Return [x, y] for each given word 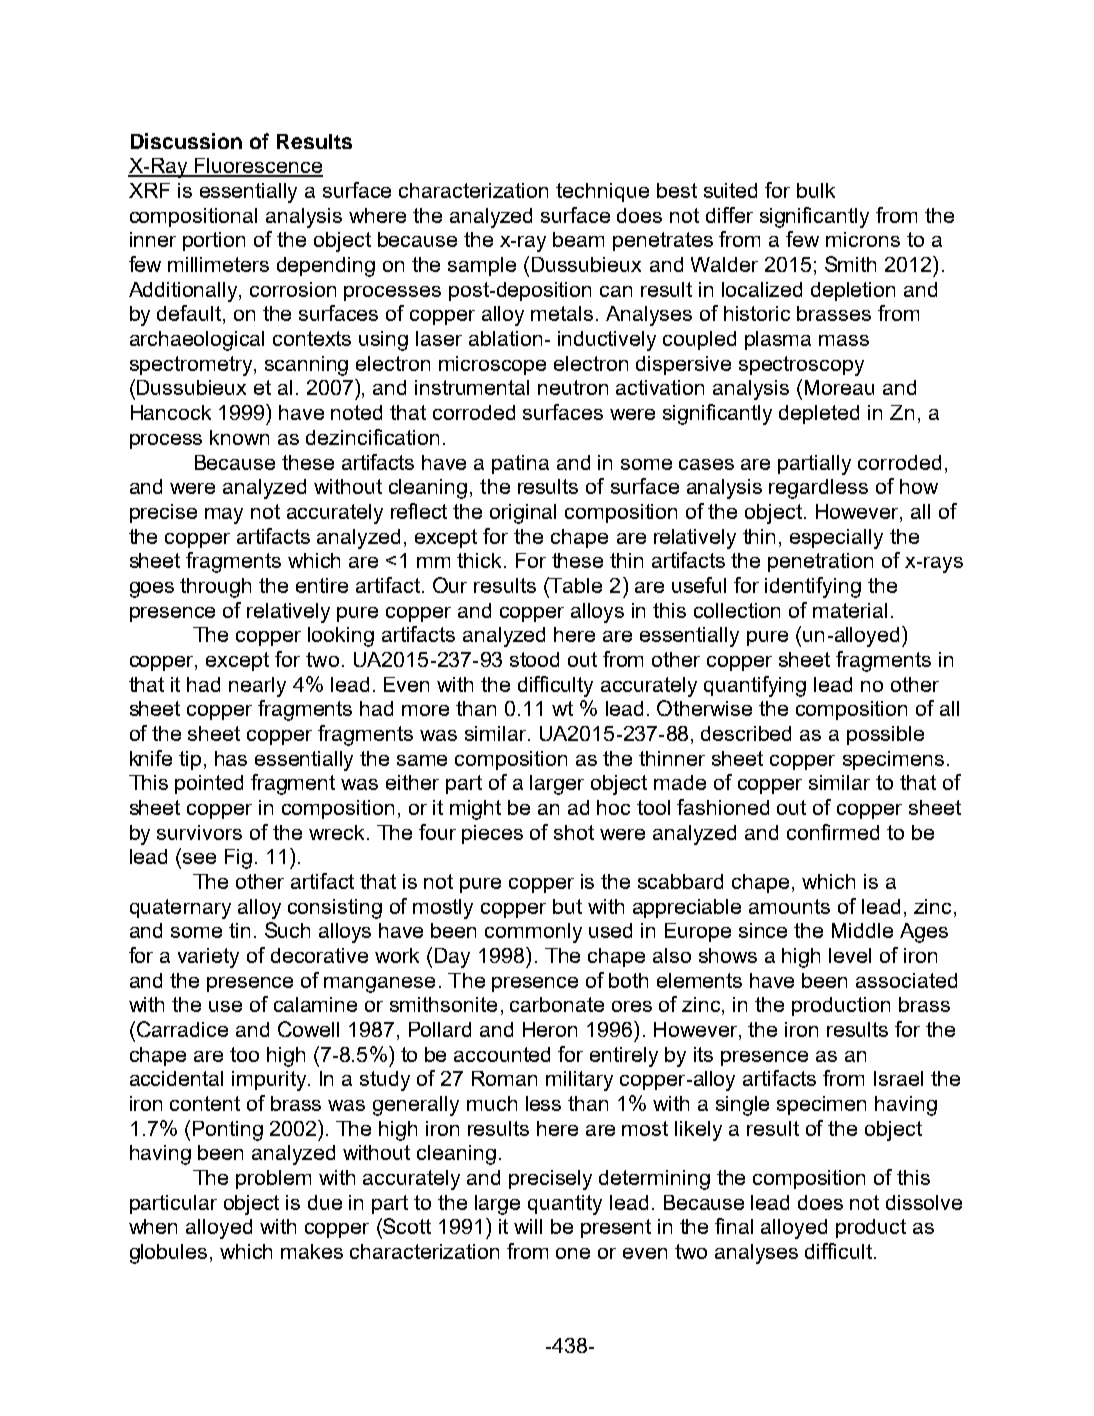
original [523, 514]
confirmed [833, 832]
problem [273, 1179]
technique [602, 192]
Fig [238, 859]
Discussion [186, 141]
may [224, 516]
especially [836, 539]
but [567, 906]
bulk [816, 190]
